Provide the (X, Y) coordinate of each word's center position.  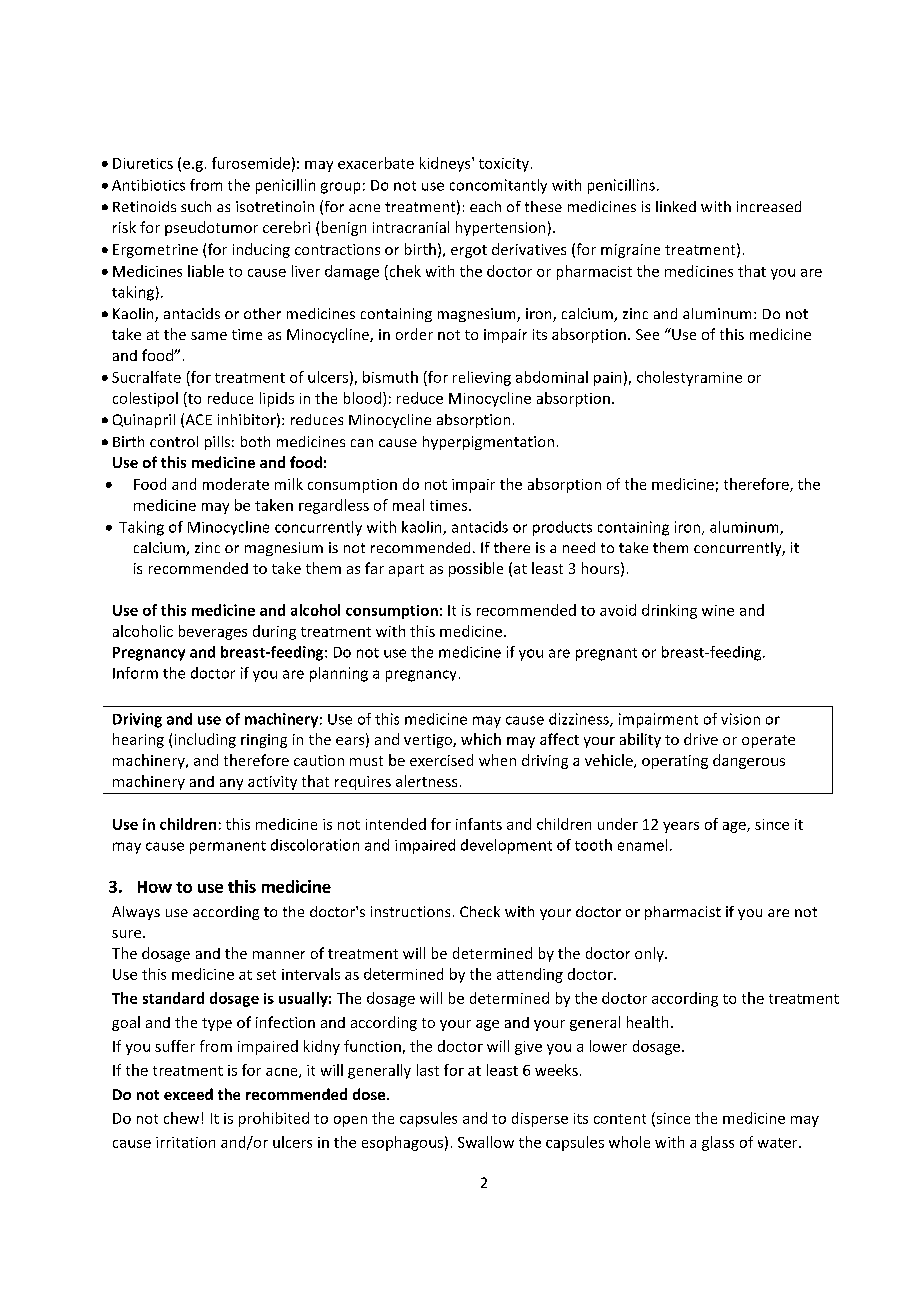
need (579, 547)
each (485, 206)
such (196, 206)
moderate (236, 484)
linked (676, 206)
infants (479, 824)
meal (408, 505)
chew (181, 1118)
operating (675, 762)
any (231, 784)
